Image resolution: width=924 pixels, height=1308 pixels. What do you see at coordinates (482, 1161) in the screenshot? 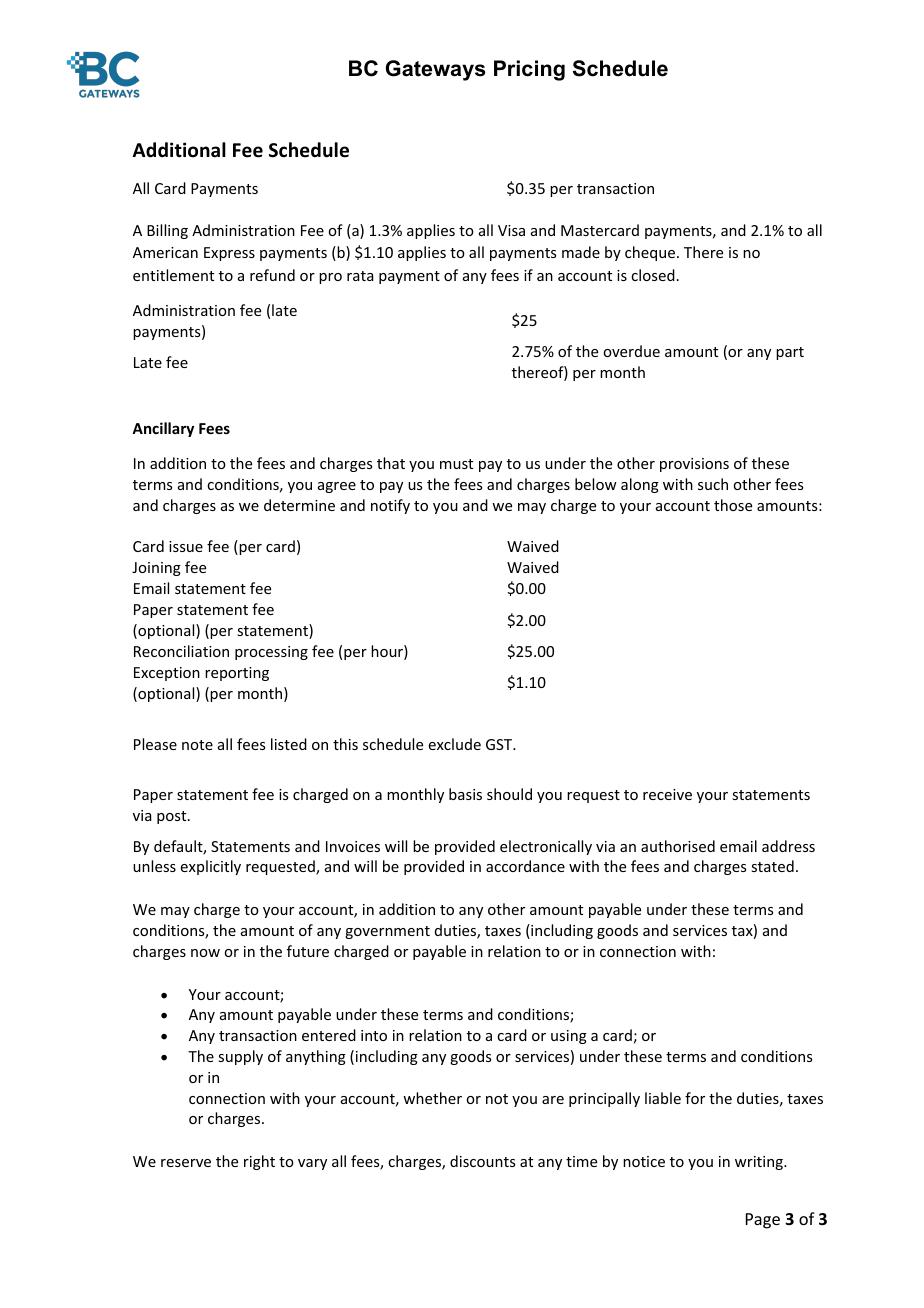
I see `discounts` at bounding box center [482, 1161].
